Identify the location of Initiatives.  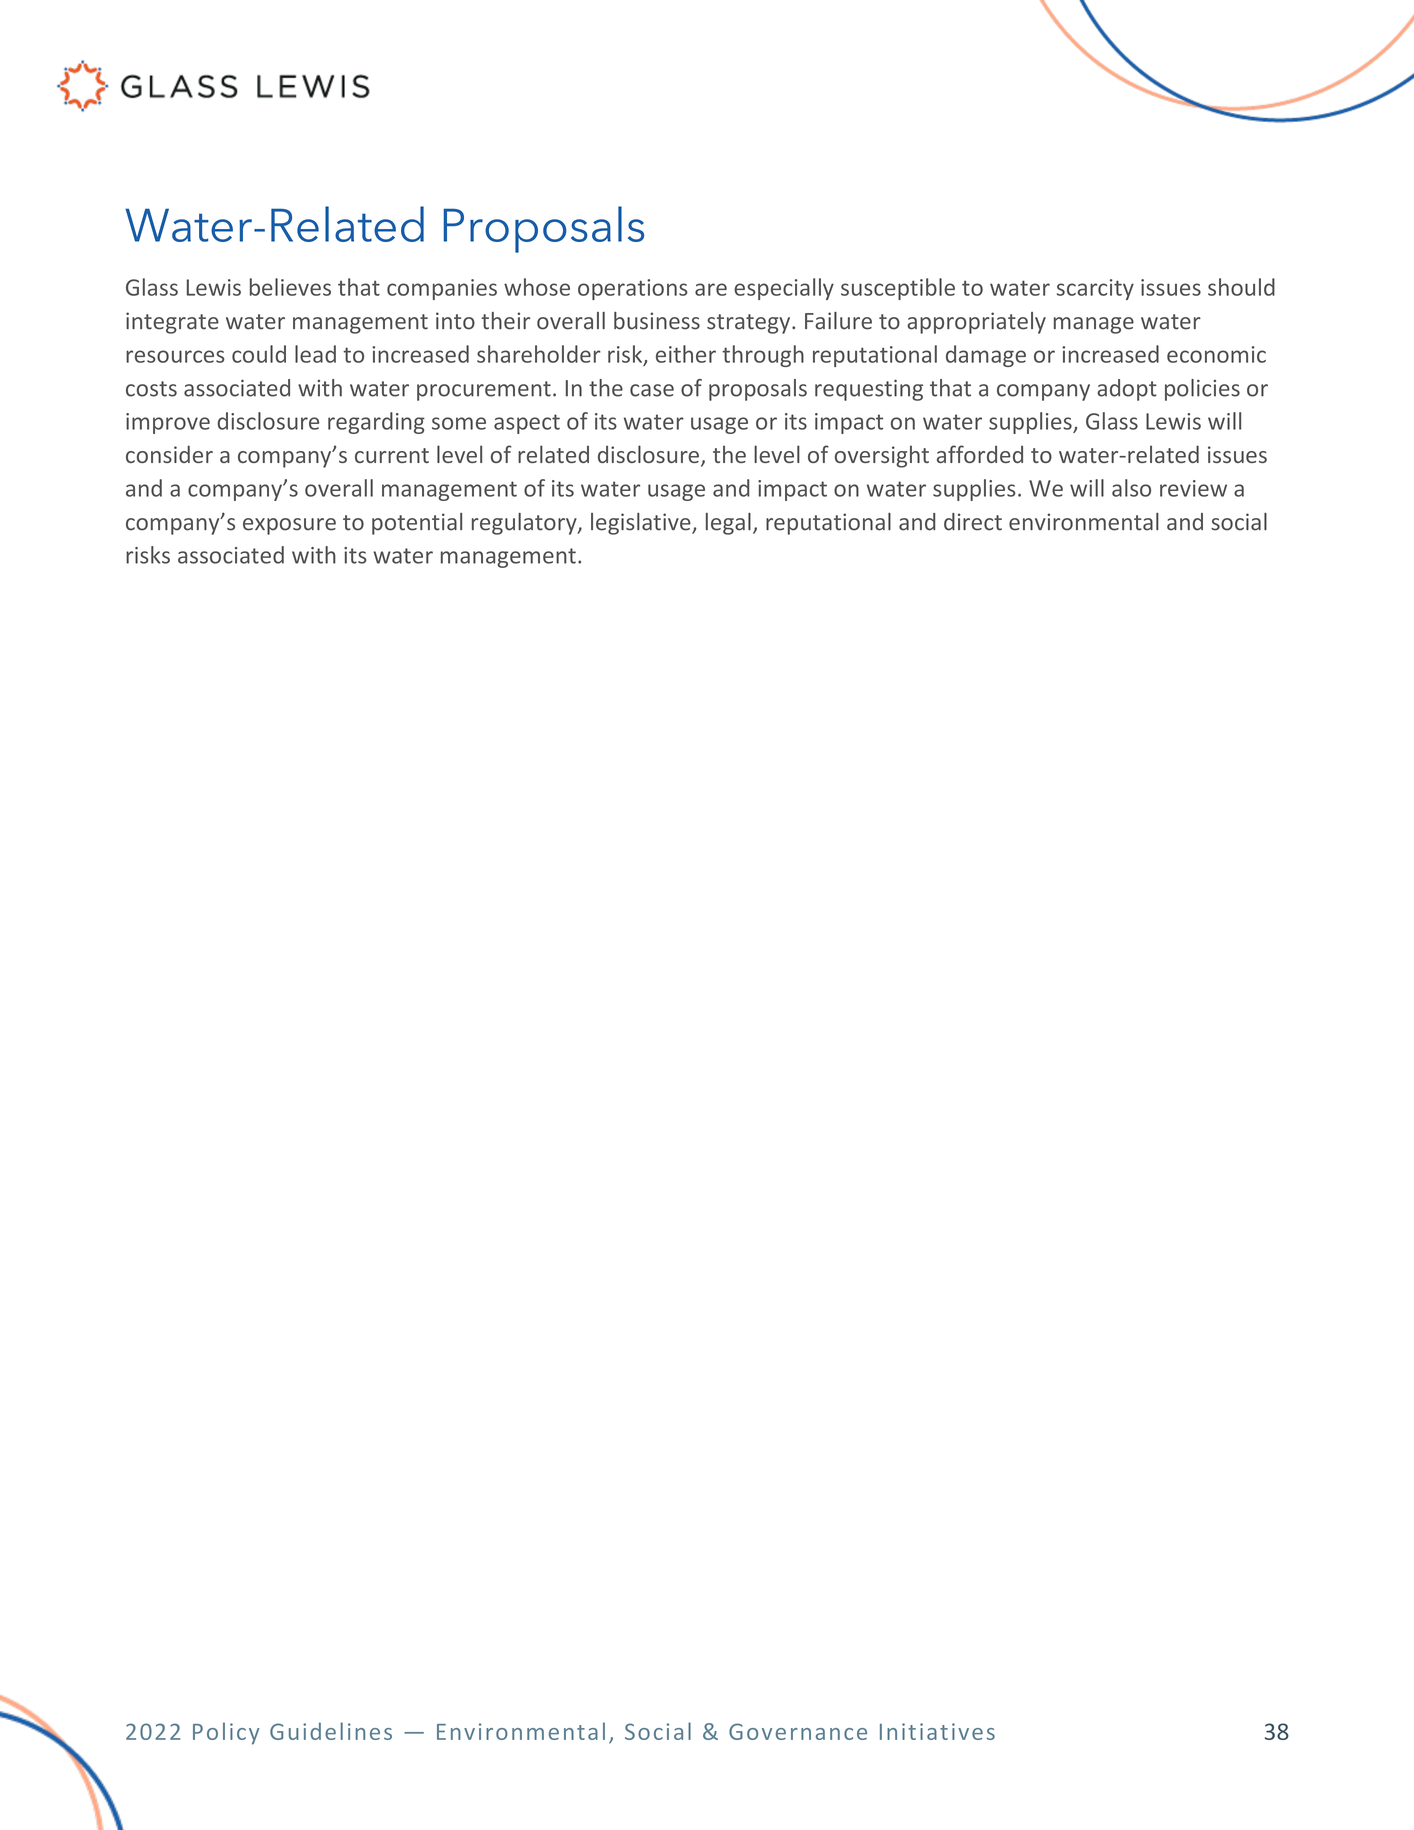
(937, 1731).
